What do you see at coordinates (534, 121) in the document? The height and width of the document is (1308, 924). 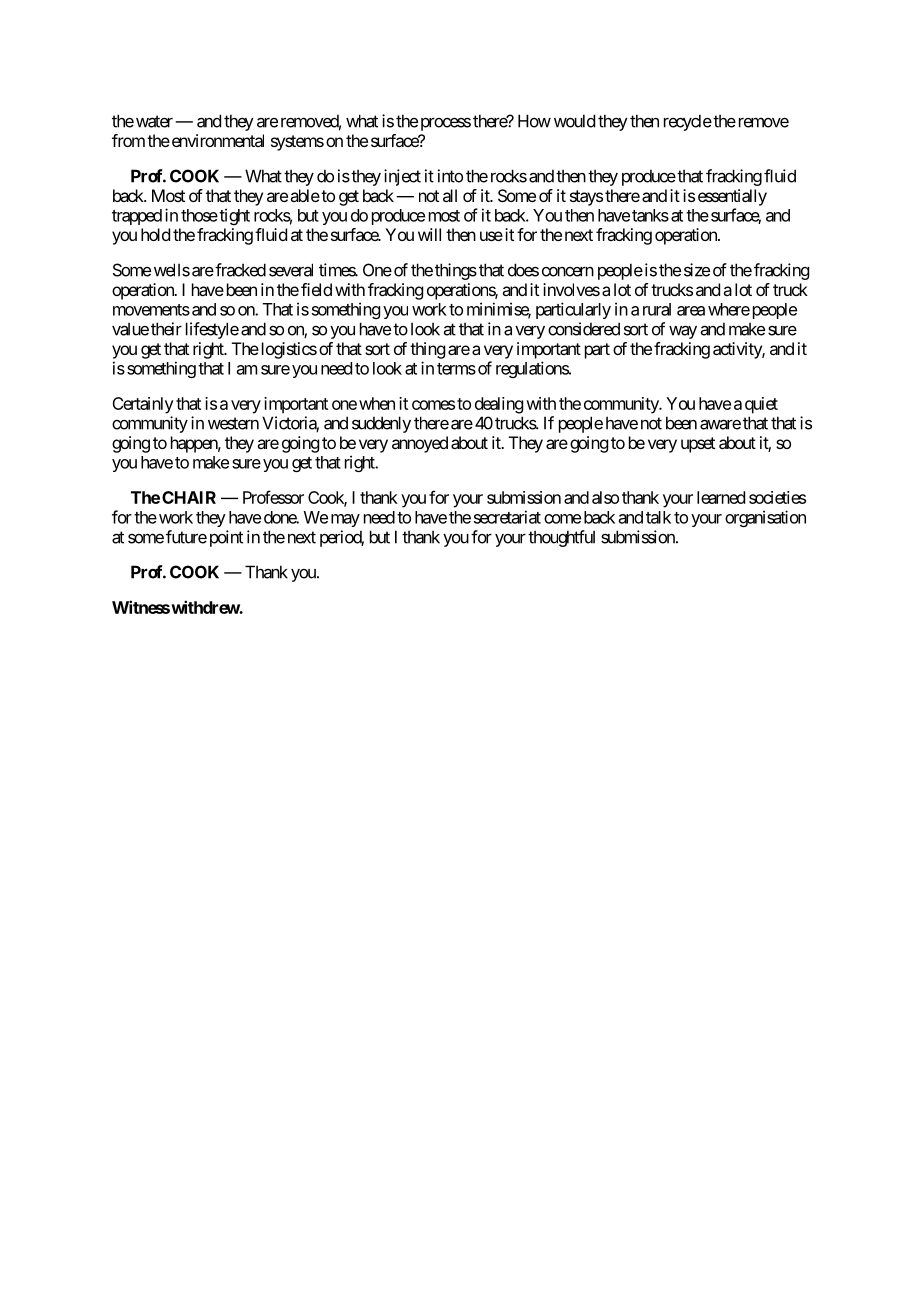 I see `How` at bounding box center [534, 121].
